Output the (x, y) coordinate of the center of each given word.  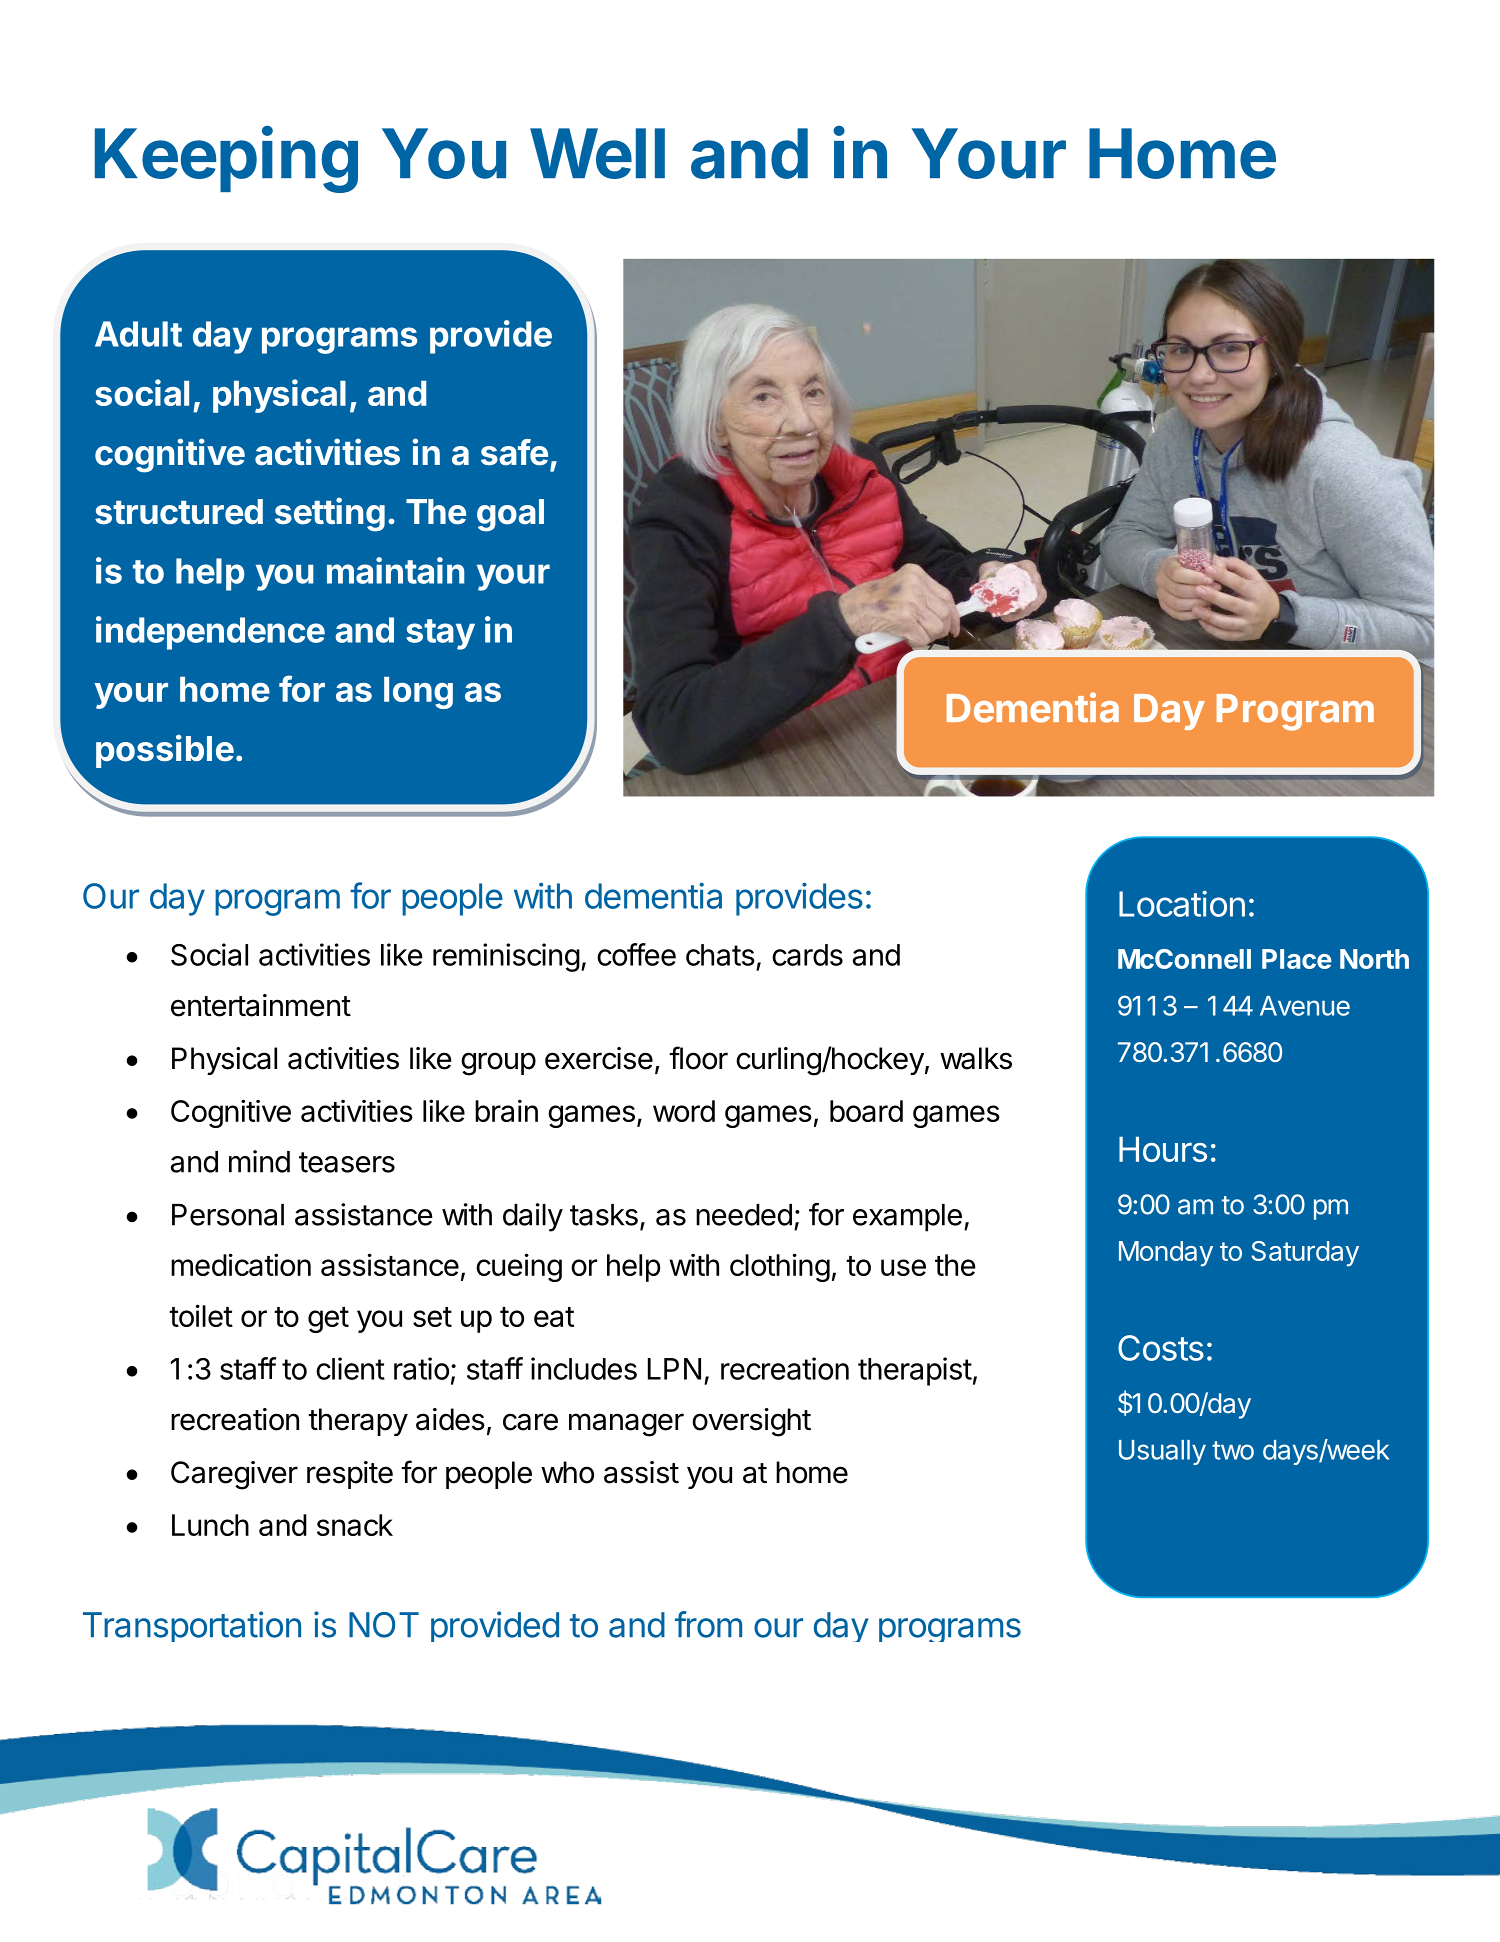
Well (597, 153)
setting (330, 514)
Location (1182, 903)
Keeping (226, 159)
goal (510, 515)
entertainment (261, 1005)
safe (514, 452)
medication (241, 1264)
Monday (1166, 1254)
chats (720, 955)
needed (744, 1215)
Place (1297, 959)
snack (355, 1525)
